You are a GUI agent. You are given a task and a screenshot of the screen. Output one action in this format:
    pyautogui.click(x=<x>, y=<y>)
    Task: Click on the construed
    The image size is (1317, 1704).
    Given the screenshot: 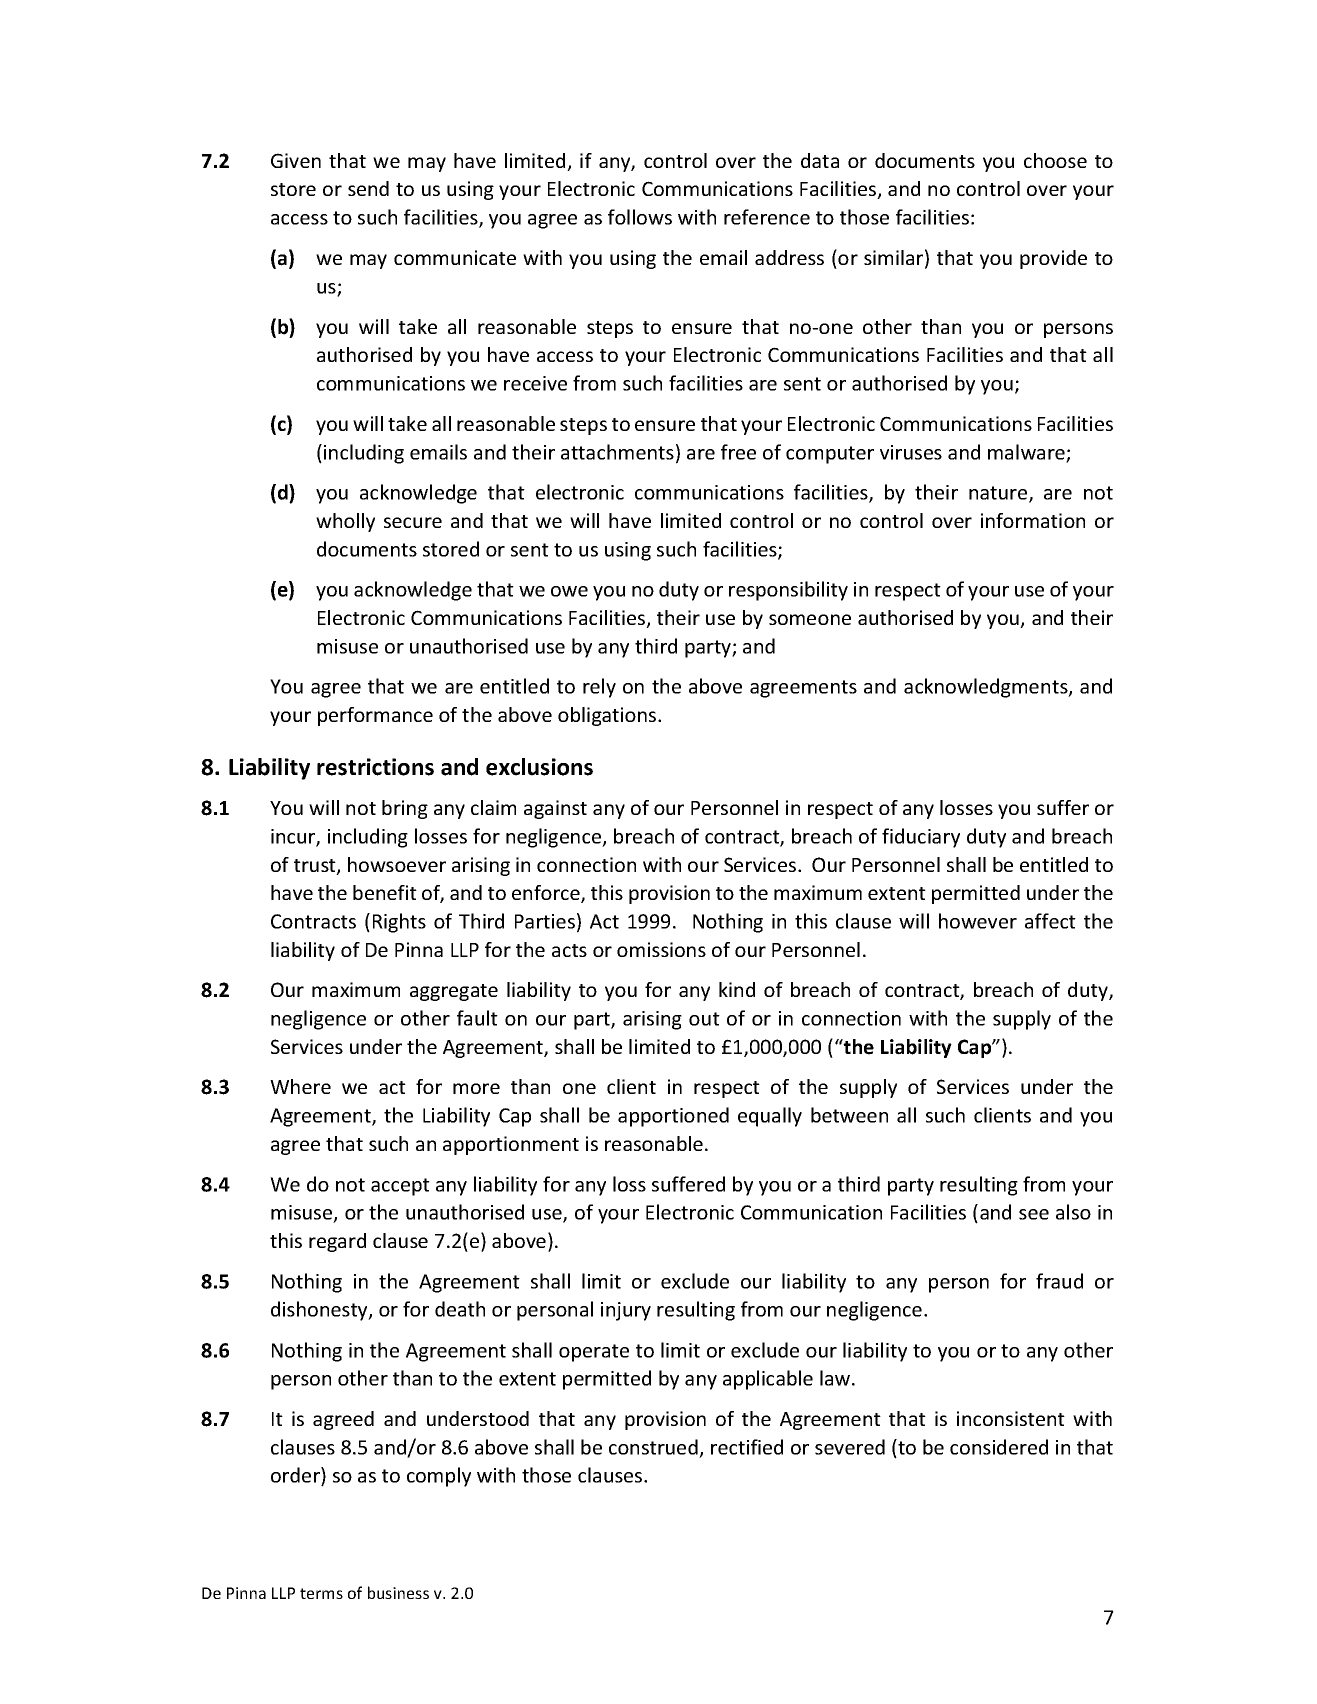 What is the action you would take?
    pyautogui.click(x=653, y=1447)
